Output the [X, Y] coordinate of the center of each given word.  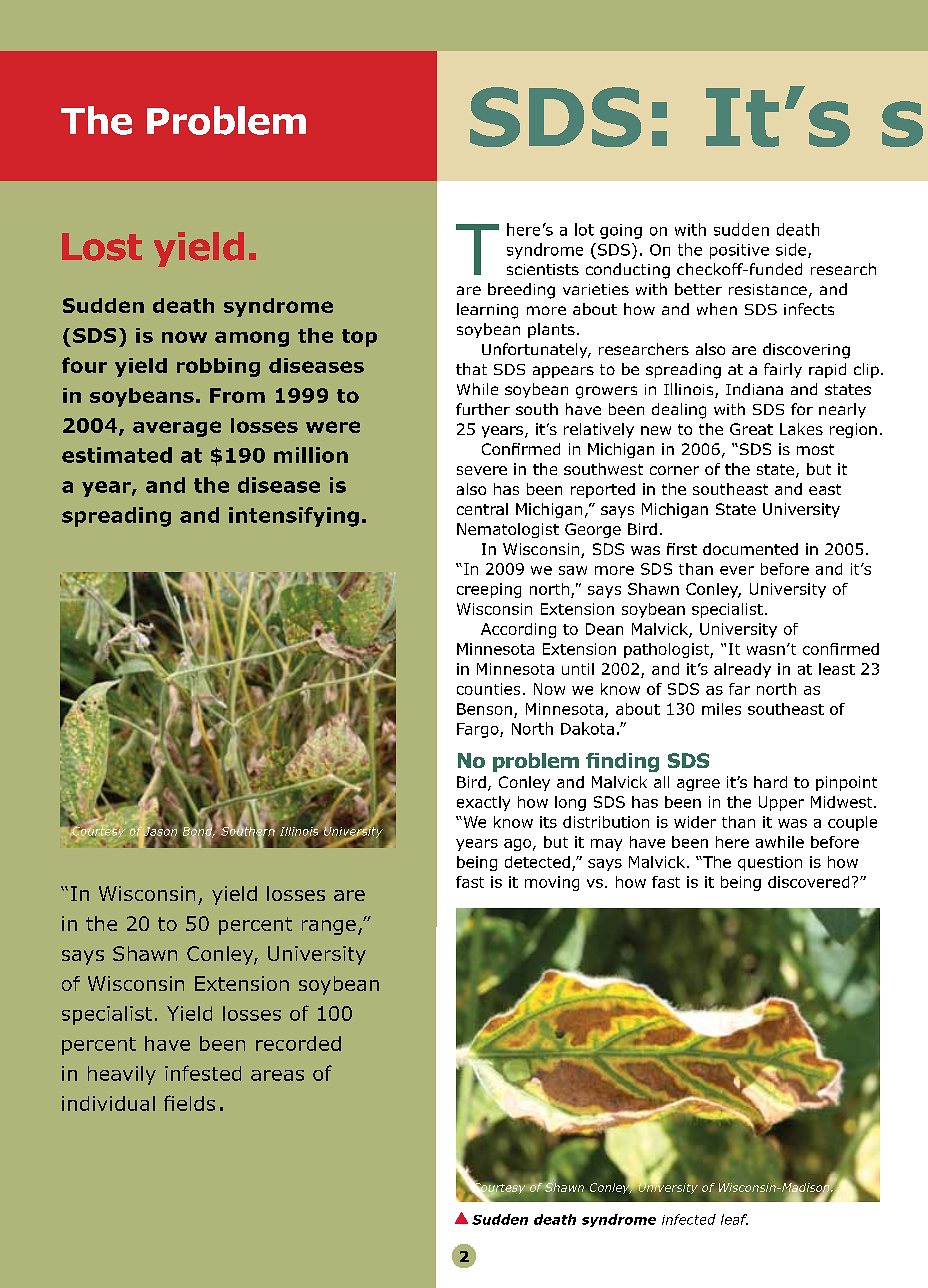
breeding [521, 291]
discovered [808, 882]
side [792, 250]
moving [552, 883]
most [815, 449]
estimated [117, 455]
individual [108, 1103]
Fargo [479, 730]
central [482, 509]
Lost [102, 247]
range [329, 927]
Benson [484, 709]
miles [721, 709]
